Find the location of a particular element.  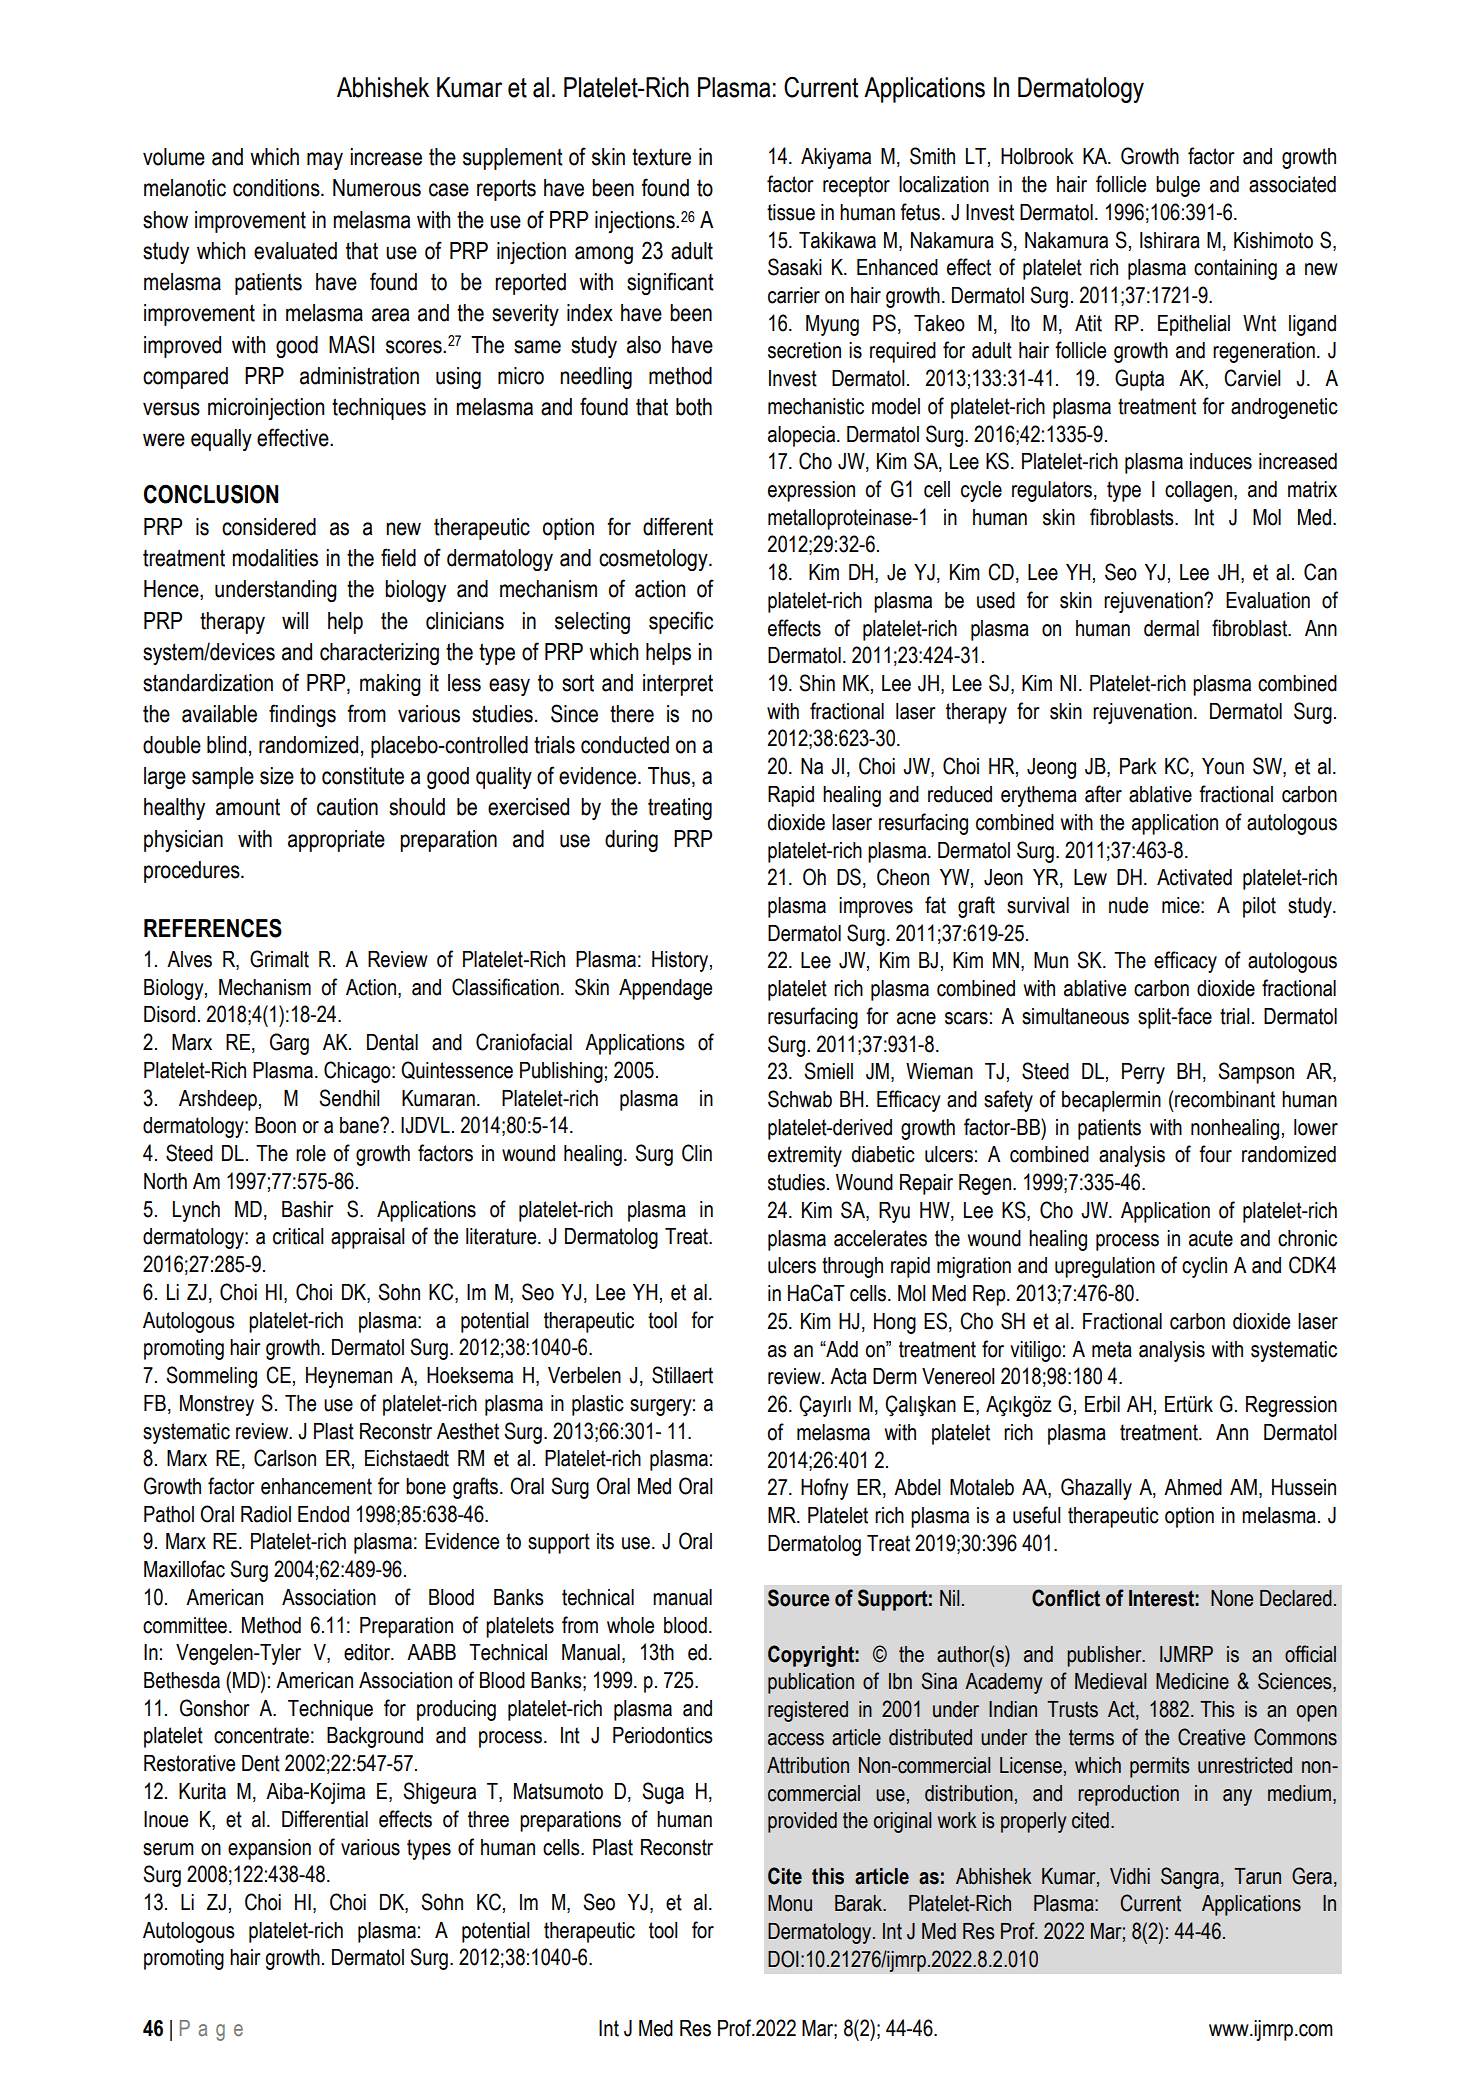

provided is located at coordinates (802, 1822).
